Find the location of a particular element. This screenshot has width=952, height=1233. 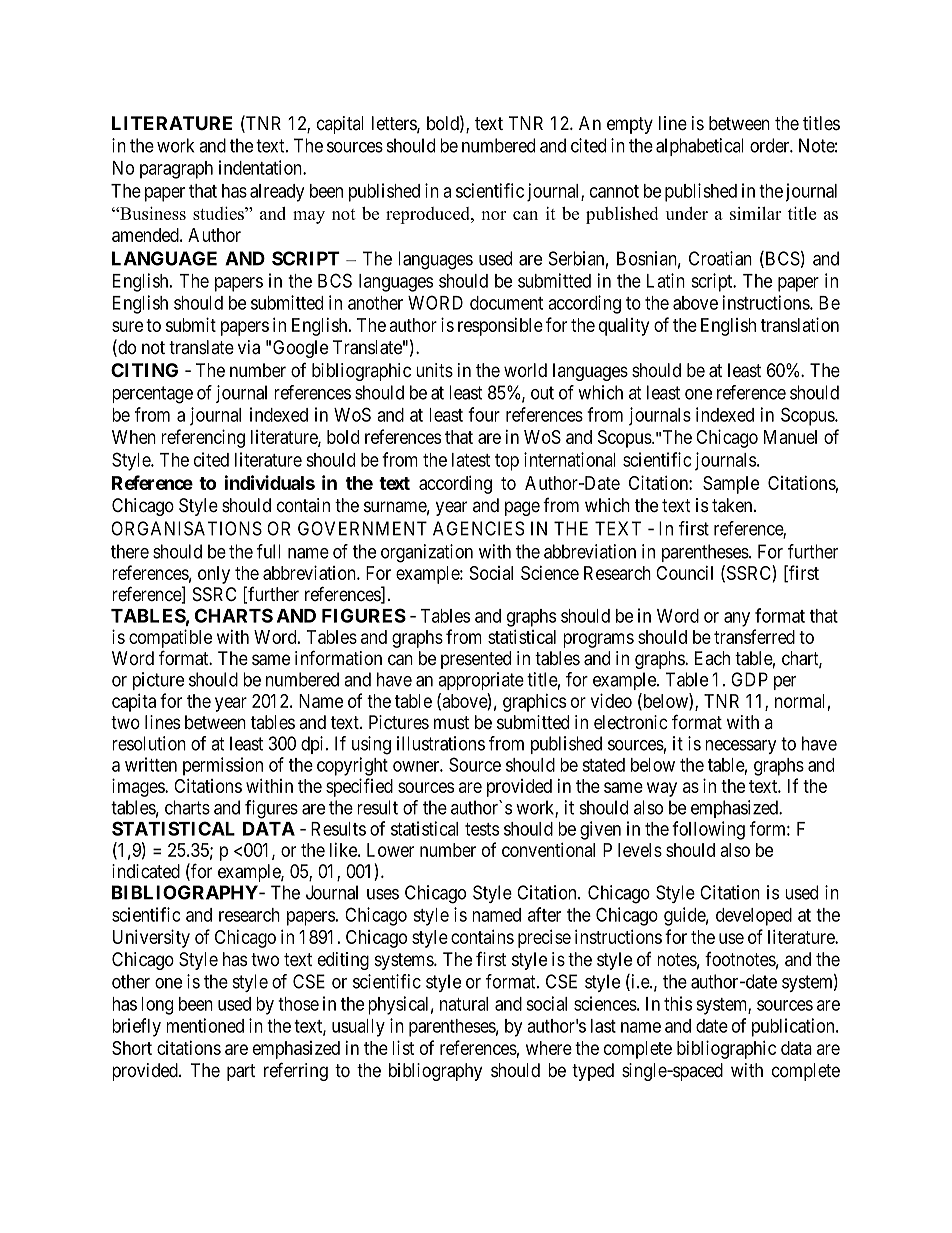

organization is located at coordinates (427, 553).
